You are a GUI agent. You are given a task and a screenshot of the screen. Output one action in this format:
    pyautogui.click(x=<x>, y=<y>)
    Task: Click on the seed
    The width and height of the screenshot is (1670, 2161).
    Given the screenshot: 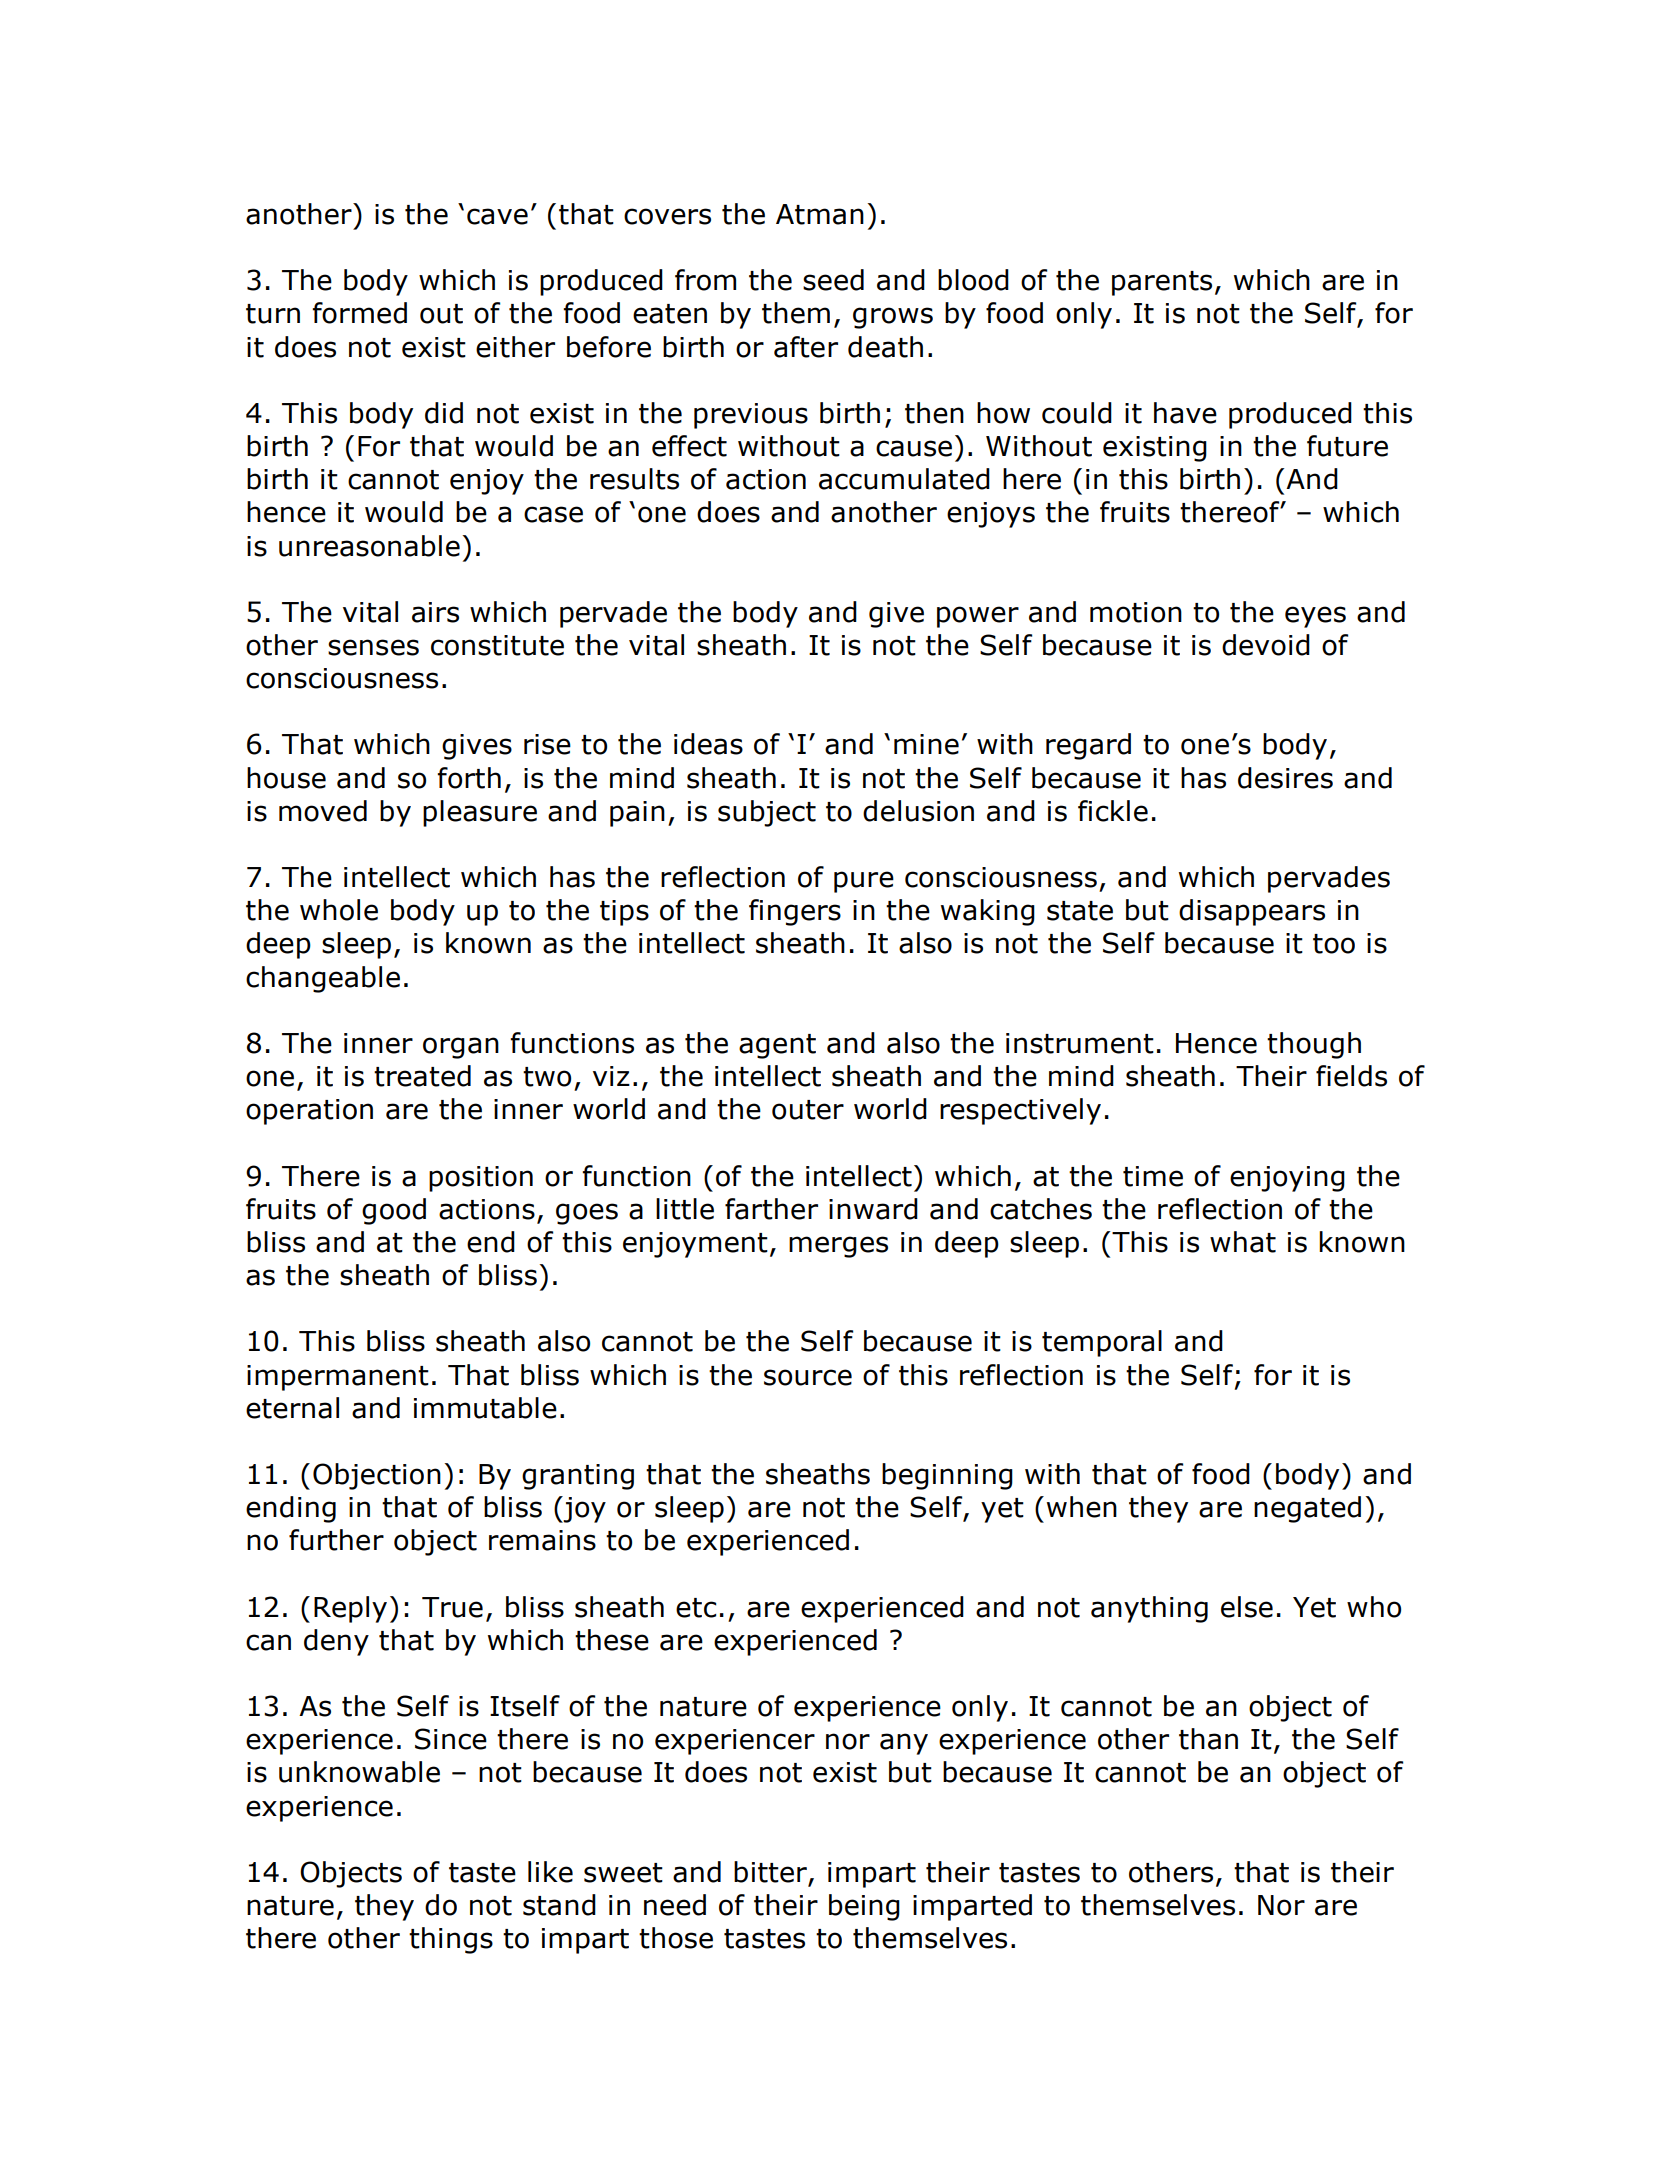 What is the action you would take?
    pyautogui.click(x=833, y=280)
